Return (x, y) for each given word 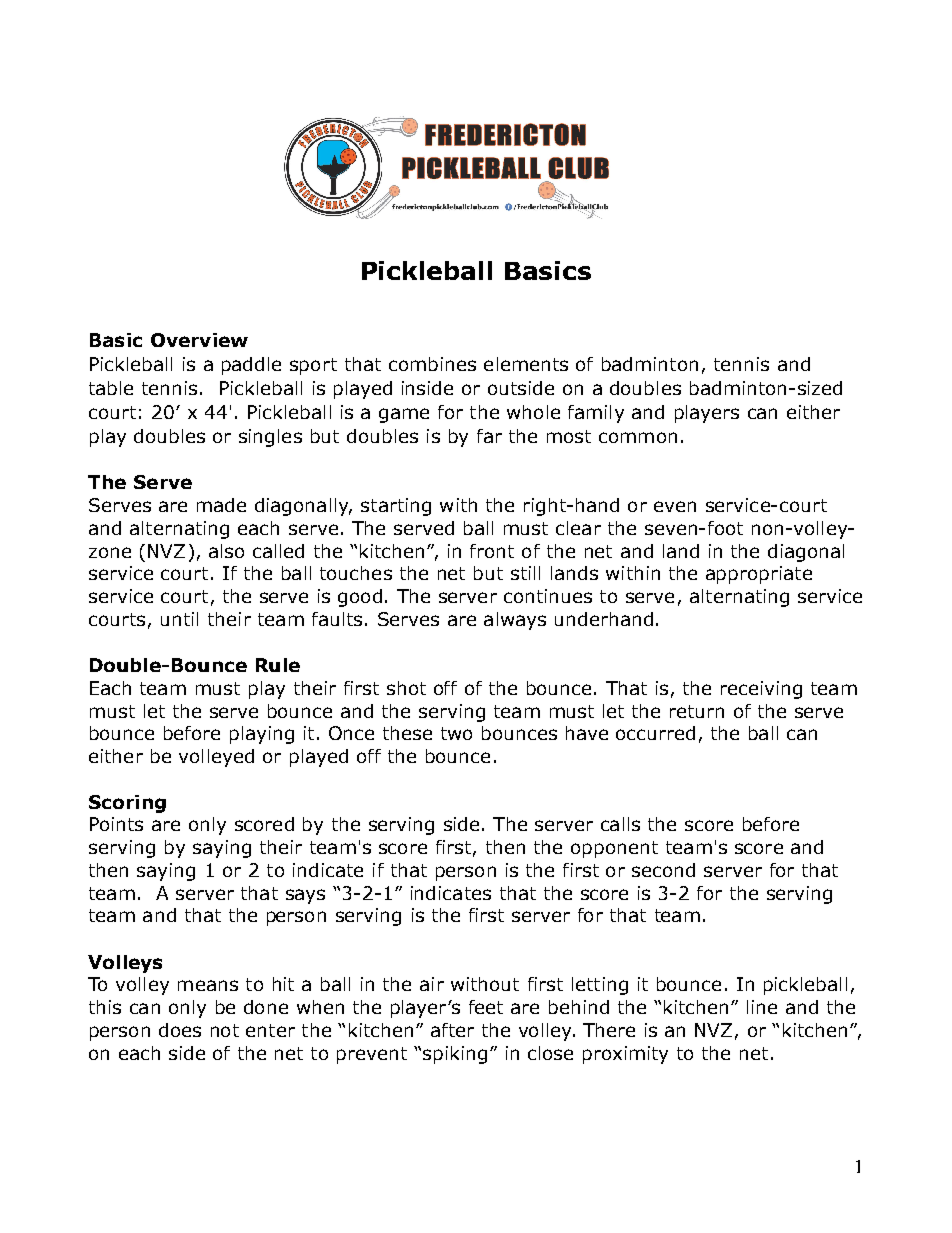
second (663, 870)
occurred (655, 733)
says (305, 896)
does (180, 1030)
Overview (199, 340)
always (515, 621)
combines (432, 364)
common (638, 437)
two (456, 733)
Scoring (127, 804)
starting (396, 507)
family (596, 414)
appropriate (759, 575)
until (179, 619)
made (221, 505)
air (432, 984)
